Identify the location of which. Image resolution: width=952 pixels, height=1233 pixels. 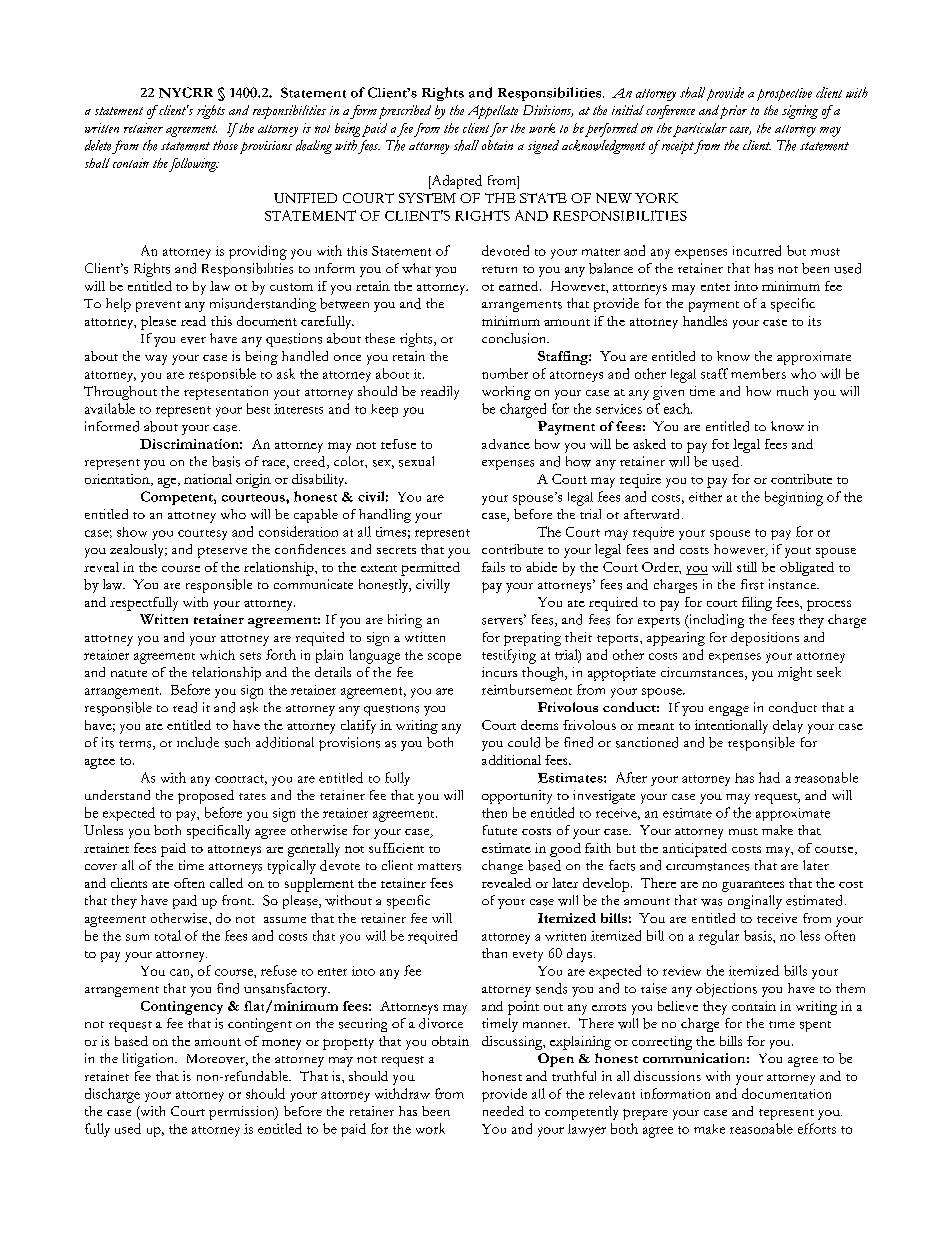
(217, 655).
